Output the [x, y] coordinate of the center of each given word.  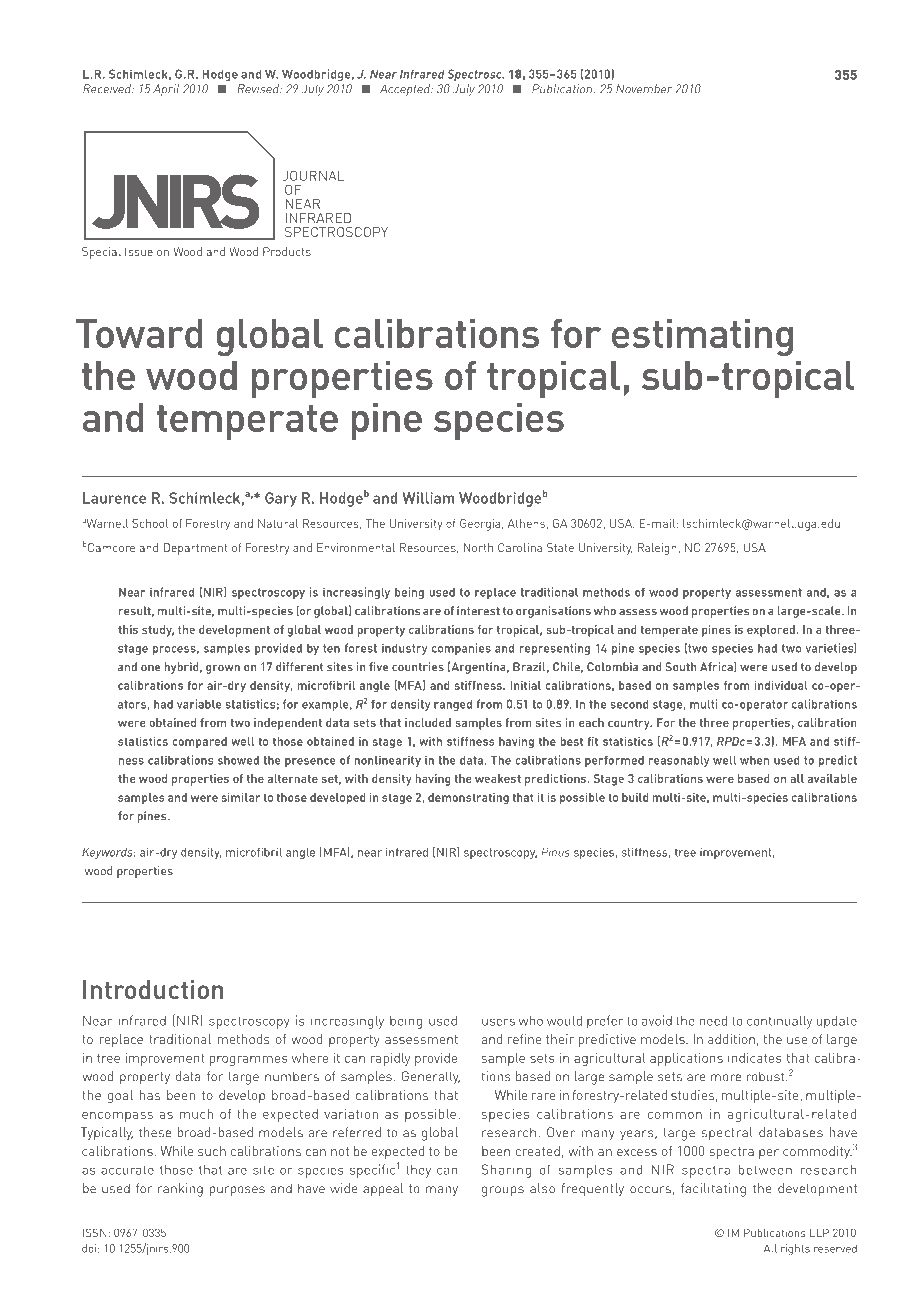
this [128, 629]
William [428, 498]
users [498, 1022]
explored [772, 631]
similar [240, 797]
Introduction [153, 989]
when [754, 760]
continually [779, 1022]
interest [478, 611]
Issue [139, 251]
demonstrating [468, 799]
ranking [180, 1190]
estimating [702, 338]
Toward [139, 333]
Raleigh [658, 549]
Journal [314, 175]
